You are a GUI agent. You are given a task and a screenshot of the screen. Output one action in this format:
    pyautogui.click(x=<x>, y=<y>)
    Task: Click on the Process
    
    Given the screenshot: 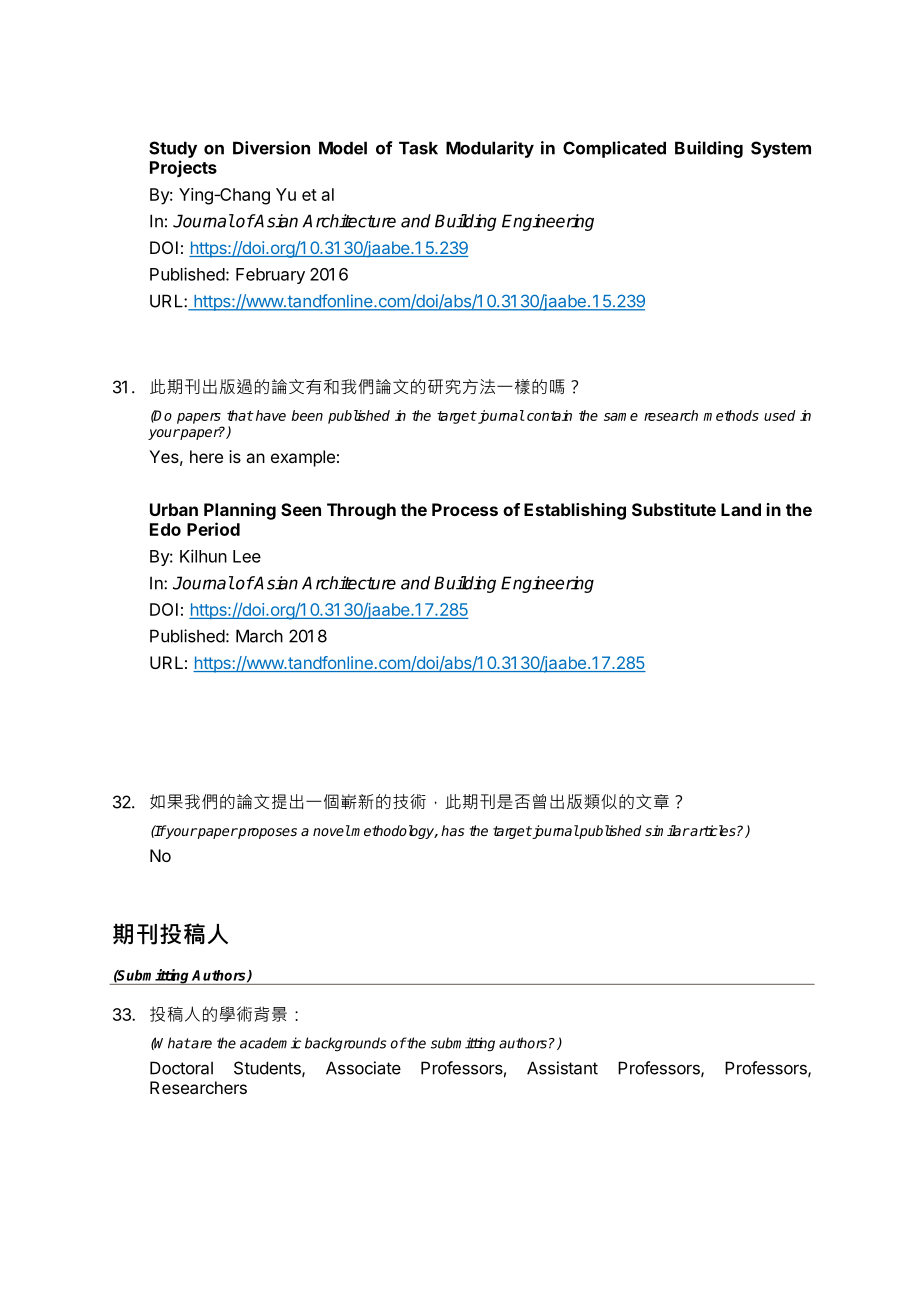 What is the action you would take?
    pyautogui.click(x=465, y=509)
